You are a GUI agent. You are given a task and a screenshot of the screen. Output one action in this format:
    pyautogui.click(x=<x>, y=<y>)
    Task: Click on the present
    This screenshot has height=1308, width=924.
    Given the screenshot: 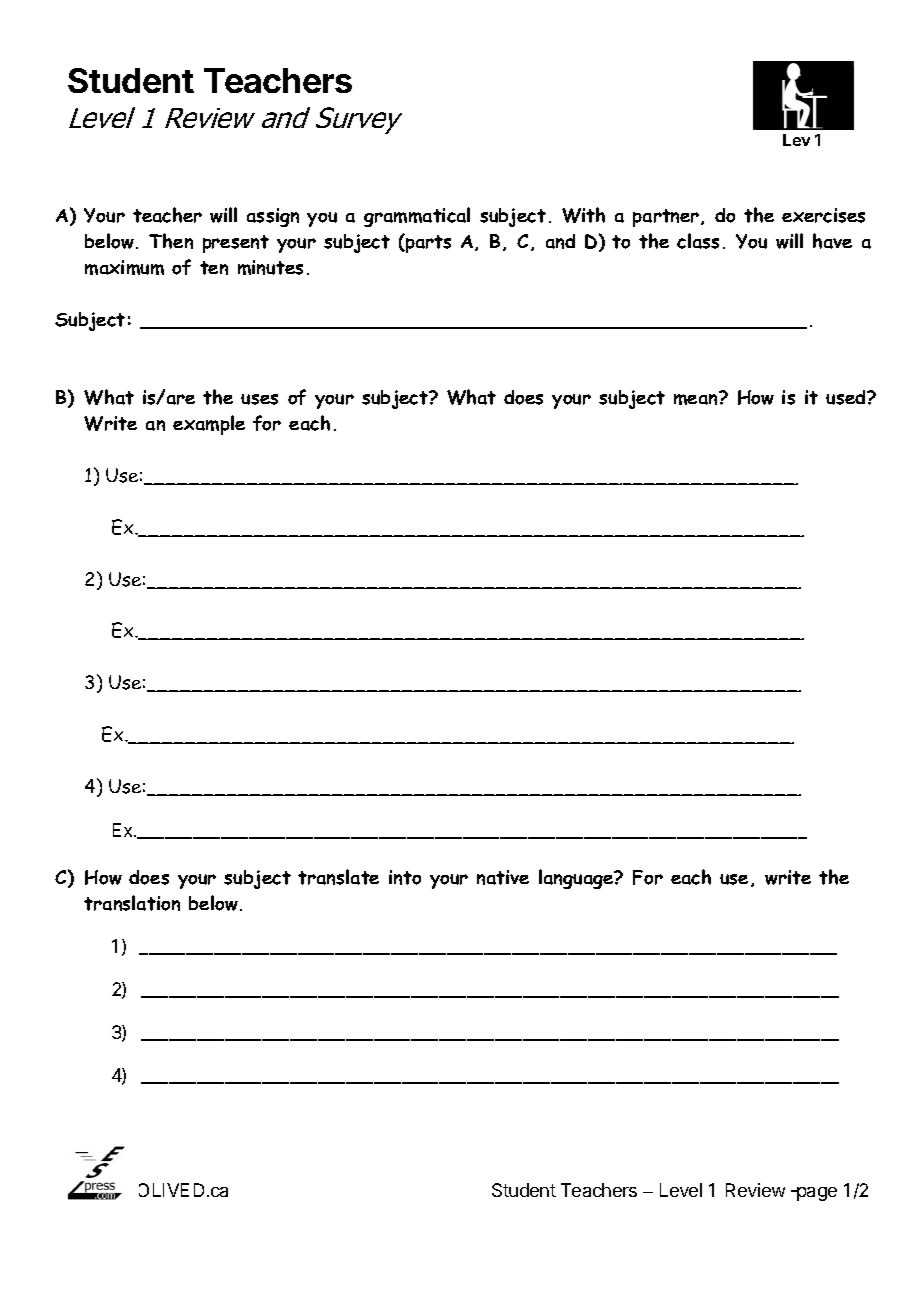 What is the action you would take?
    pyautogui.click(x=236, y=244)
